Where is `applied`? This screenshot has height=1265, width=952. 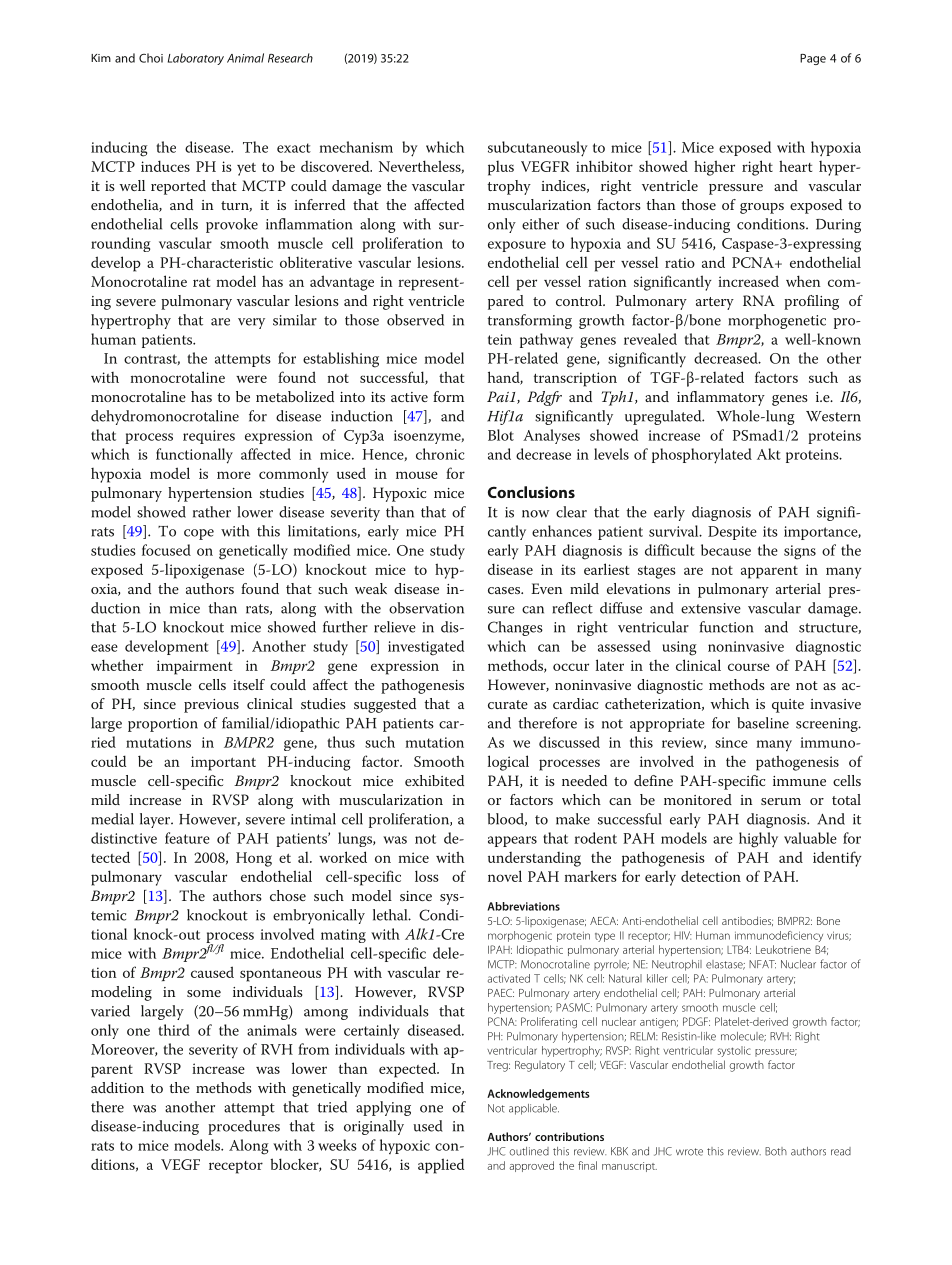 applied is located at coordinates (441, 1166).
